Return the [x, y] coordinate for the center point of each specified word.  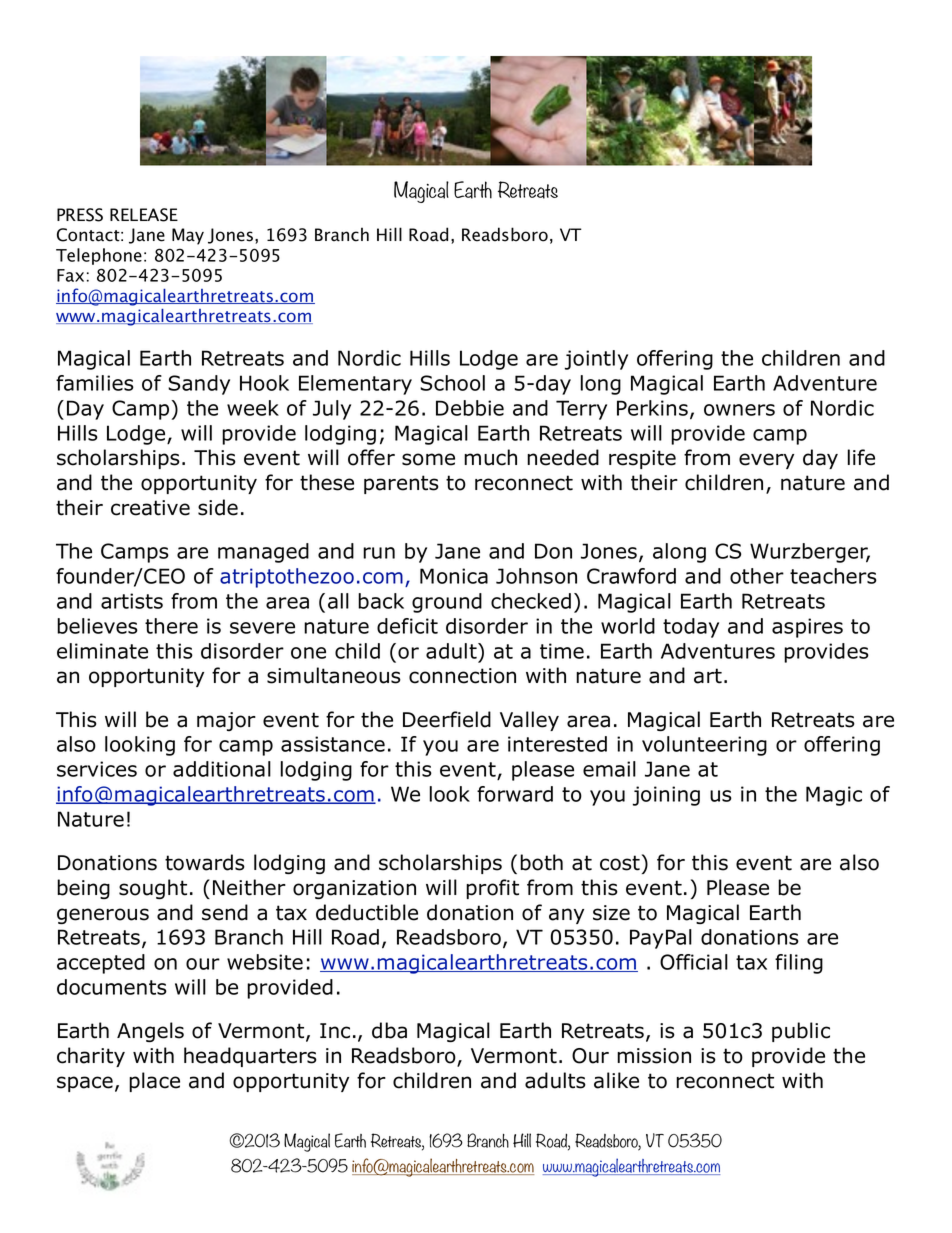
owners [739, 410]
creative [150, 508]
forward [515, 794]
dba [389, 1030]
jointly [596, 360]
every [766, 461]
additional [222, 769]
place [154, 1082]
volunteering [704, 746]
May [188, 236]
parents [401, 484]
